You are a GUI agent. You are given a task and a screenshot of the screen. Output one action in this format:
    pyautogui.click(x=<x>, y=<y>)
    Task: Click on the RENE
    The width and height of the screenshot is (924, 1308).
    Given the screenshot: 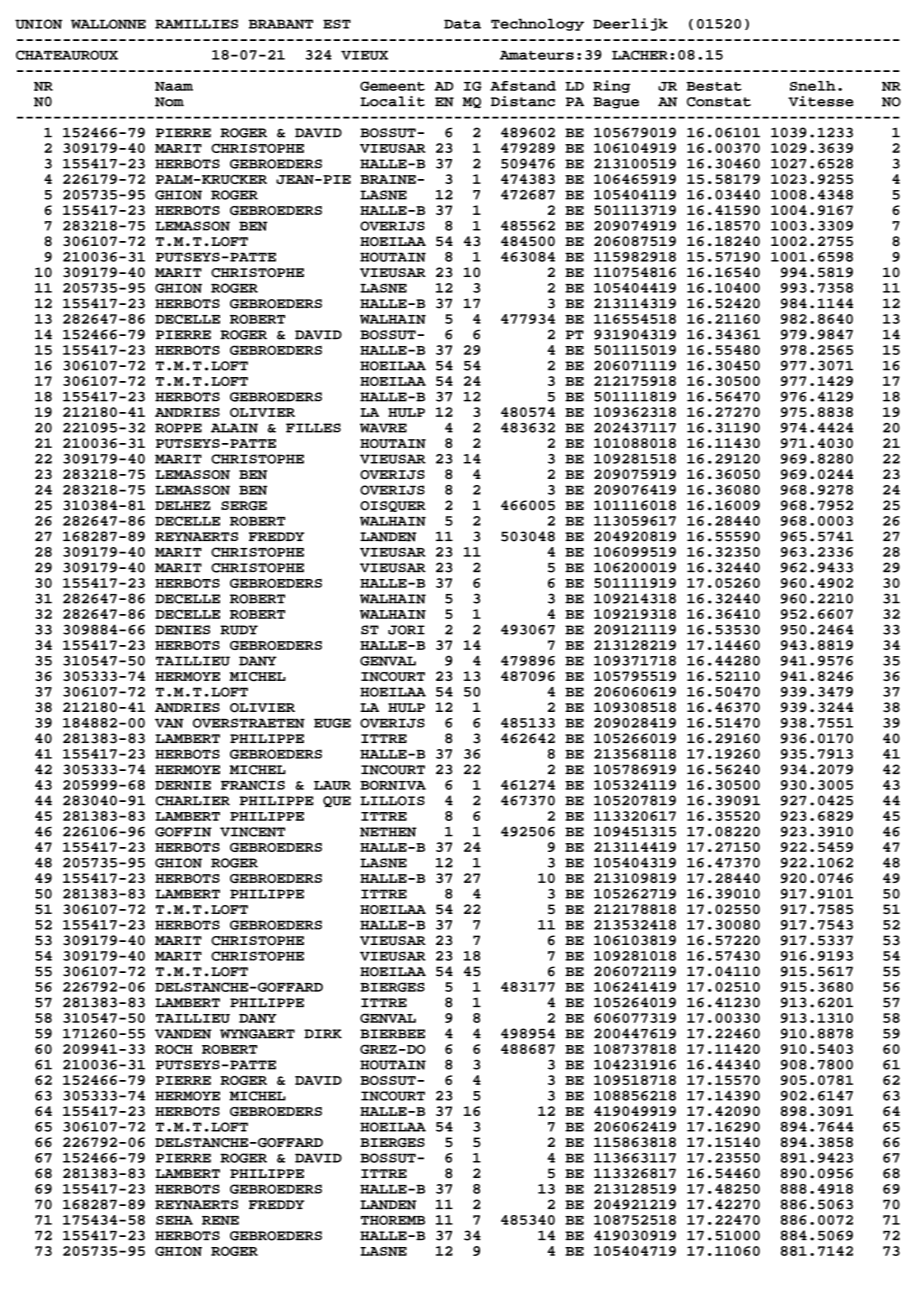 What is the action you would take?
    pyautogui.click(x=220, y=1220)
